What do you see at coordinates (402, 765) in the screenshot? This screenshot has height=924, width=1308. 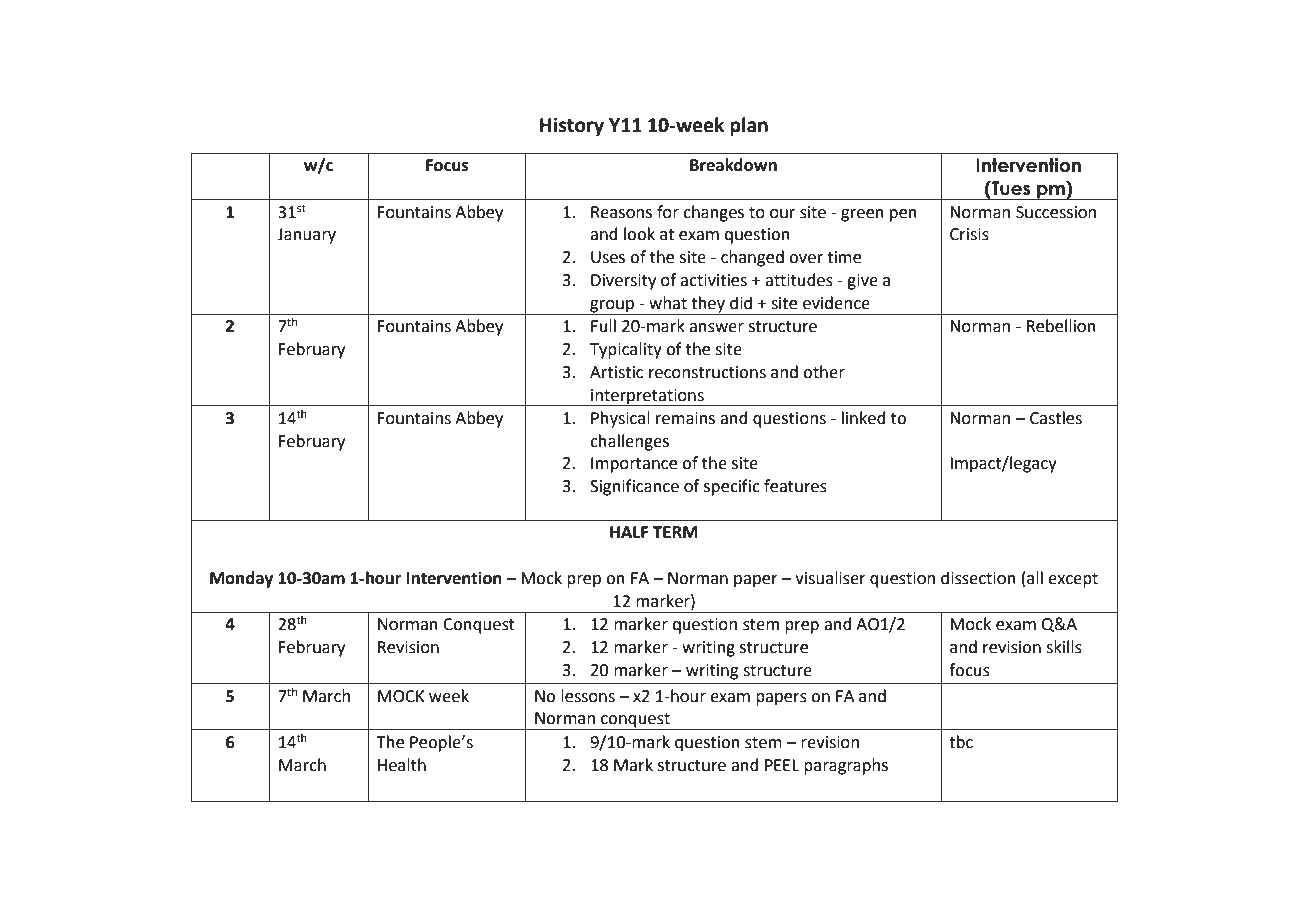 I see `Health` at bounding box center [402, 765].
